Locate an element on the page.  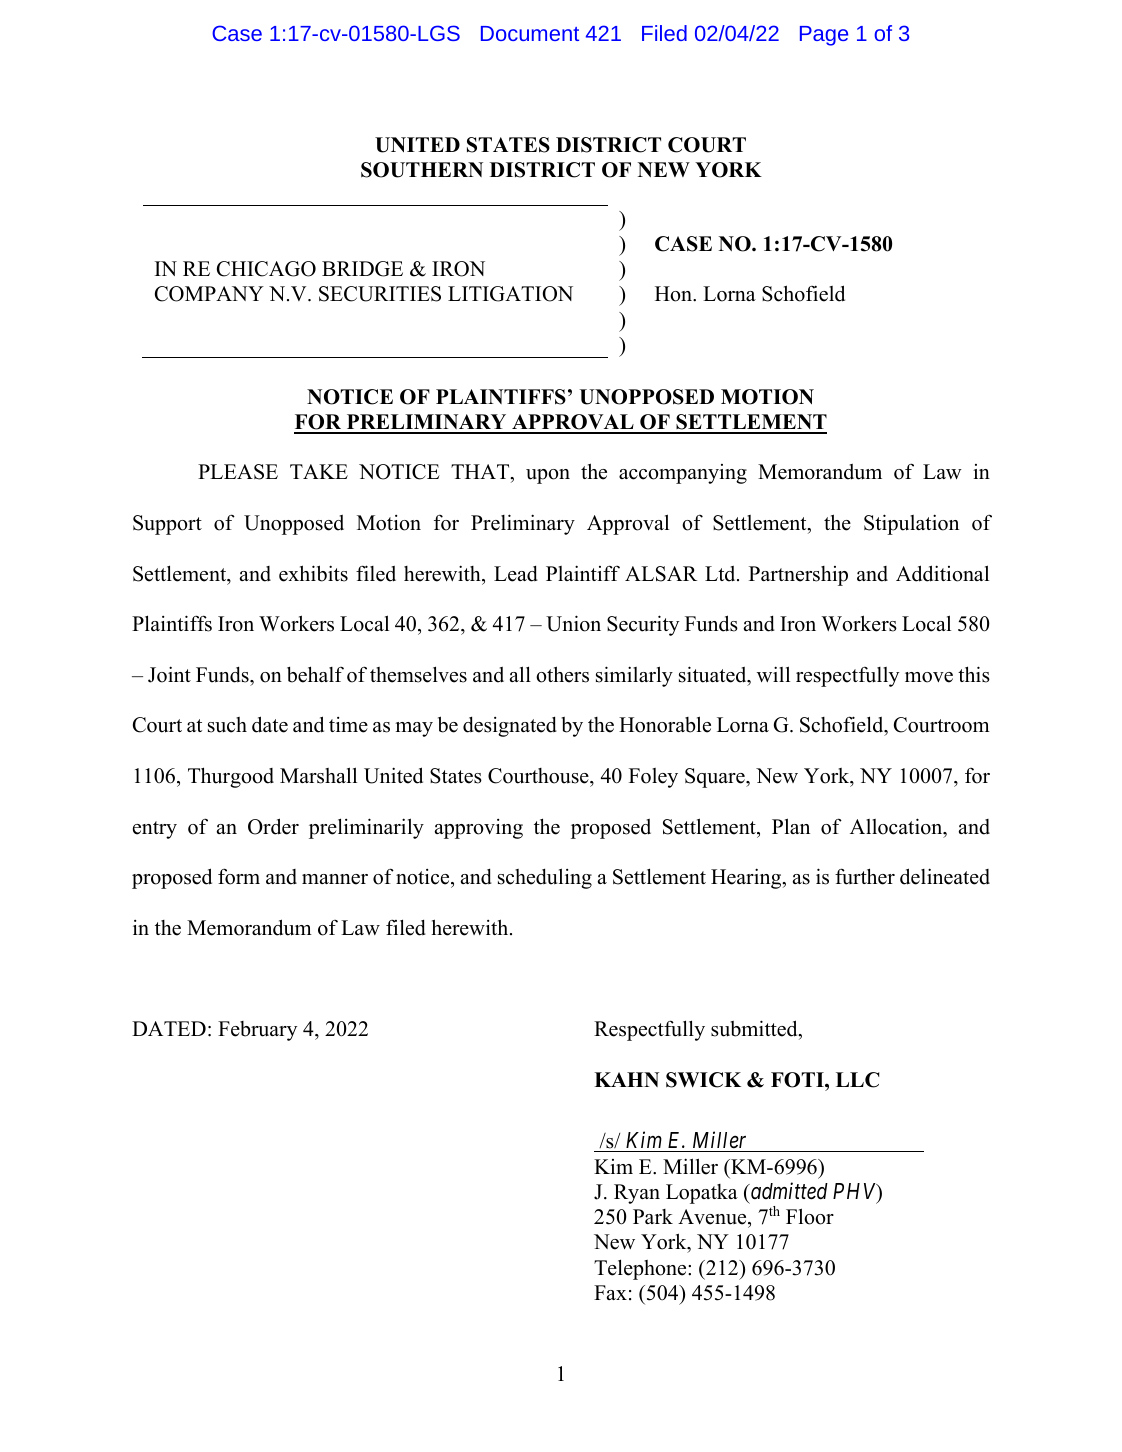
move is located at coordinates (929, 677).
